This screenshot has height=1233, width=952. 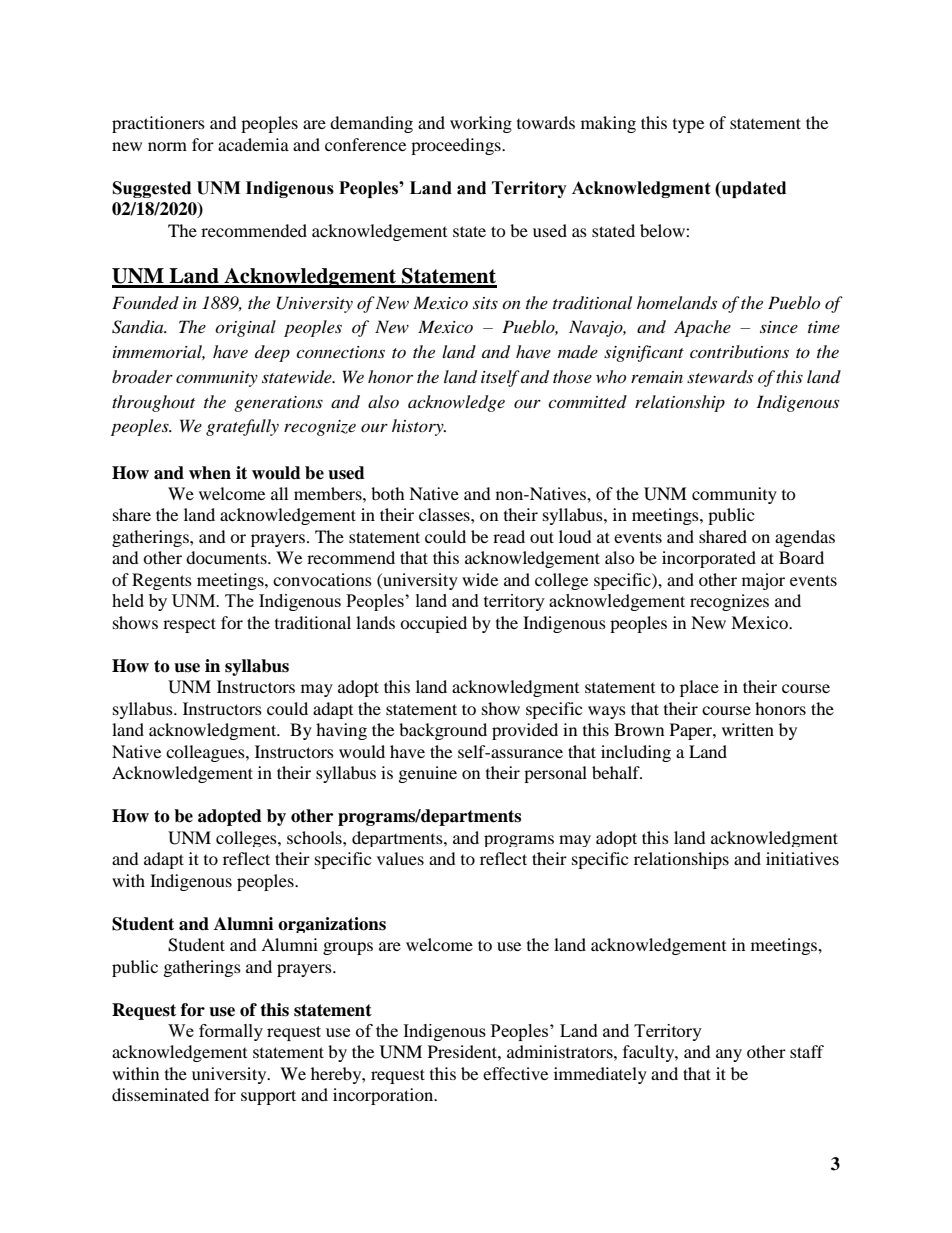 I want to click on stewards, so click(x=720, y=376).
